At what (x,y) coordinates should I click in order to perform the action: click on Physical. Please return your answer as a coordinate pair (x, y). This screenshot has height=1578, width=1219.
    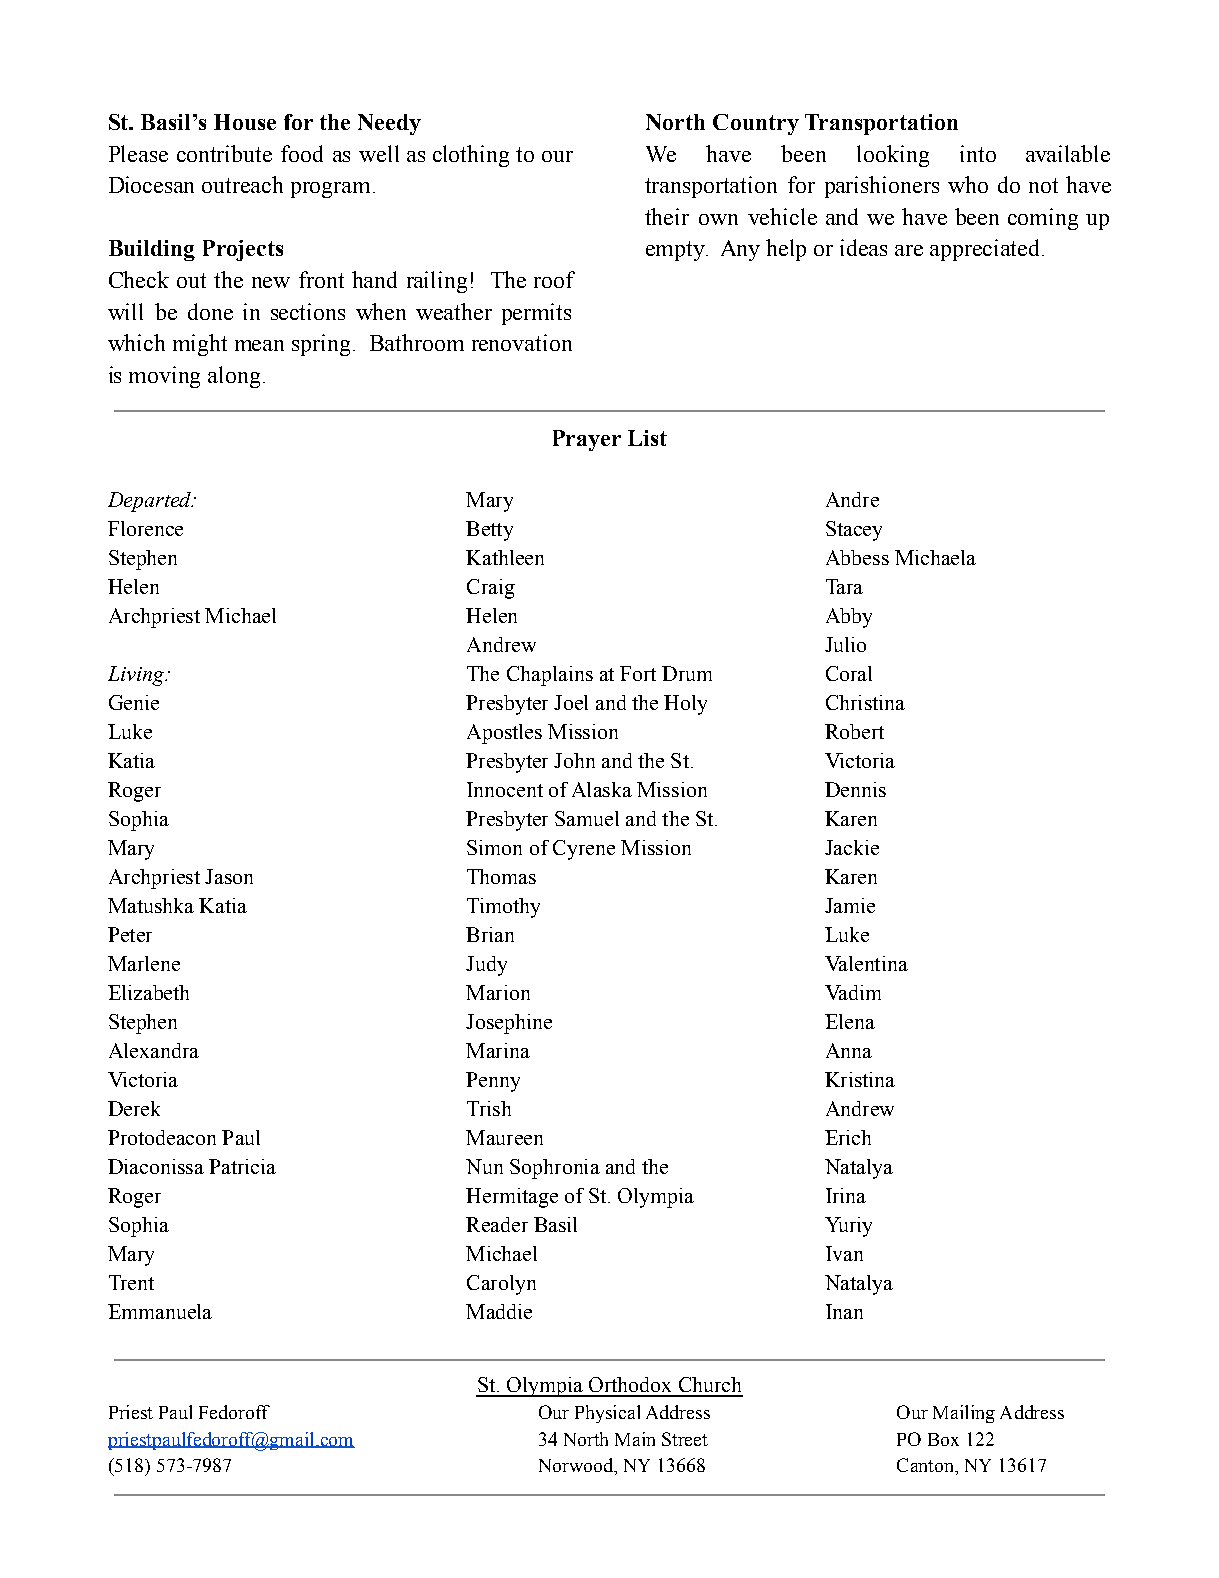
    Looking at the image, I should click on (607, 1414).
